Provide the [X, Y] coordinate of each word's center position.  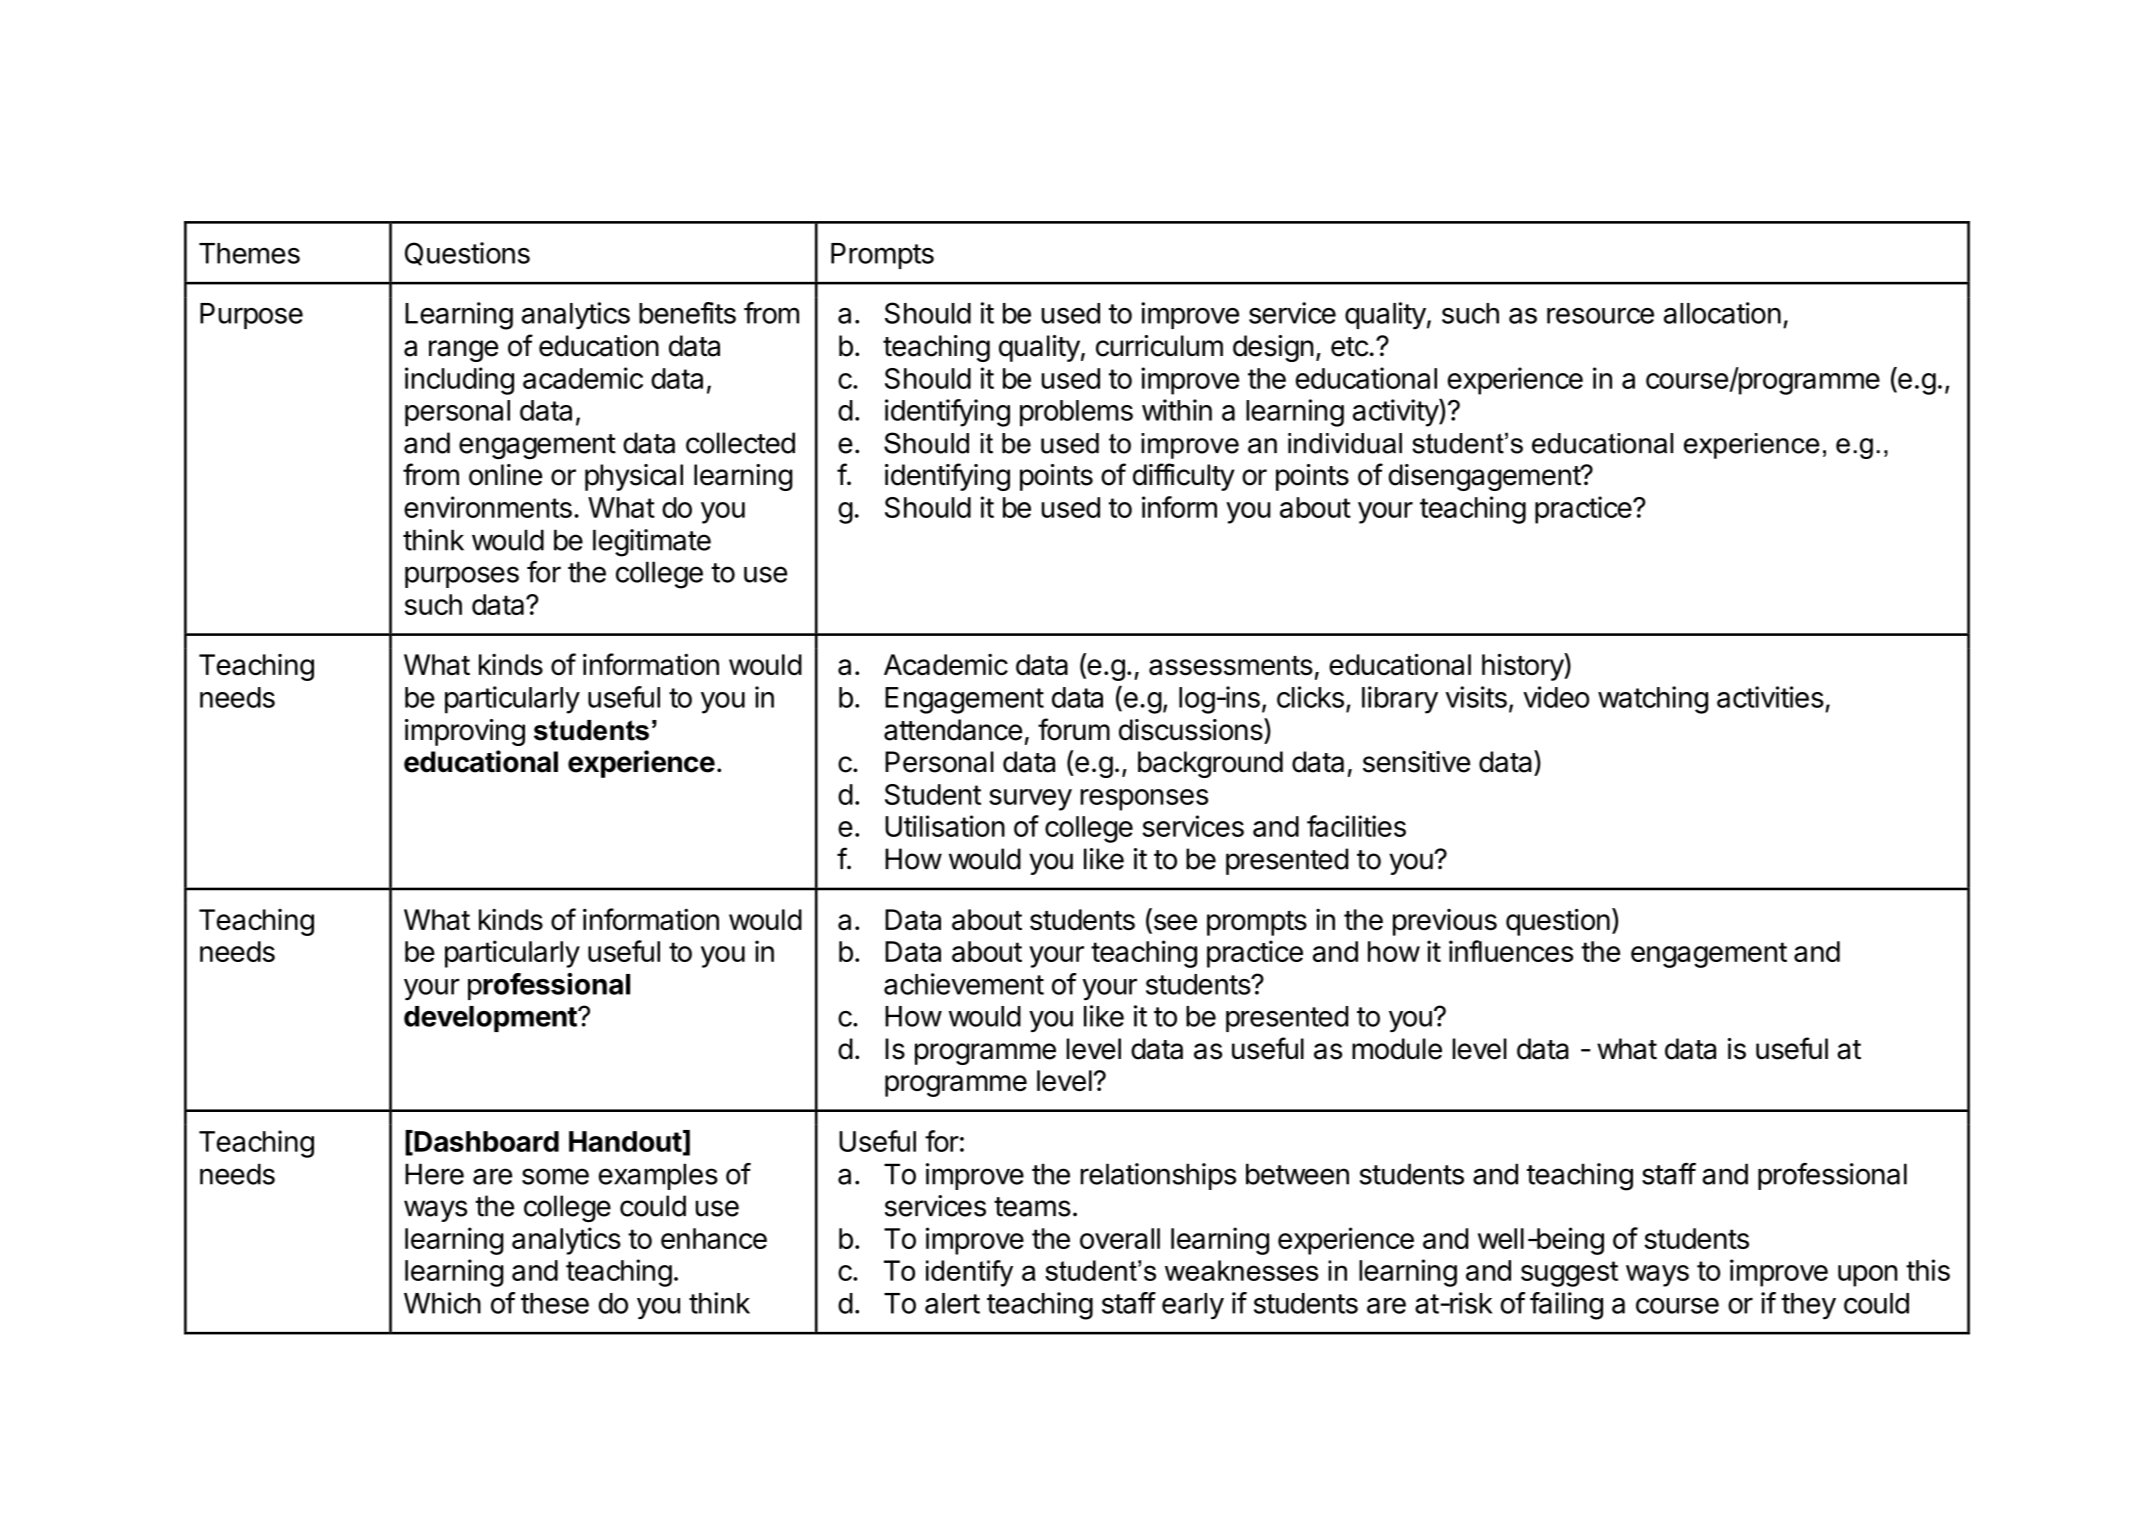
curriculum [1159, 346]
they [1808, 1306]
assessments [1231, 666]
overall [1120, 1238]
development [491, 1019]
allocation [1722, 313]
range [463, 351]
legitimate [652, 543]
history [1523, 667]
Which [442, 1303]
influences [1511, 951]
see [1174, 923]
